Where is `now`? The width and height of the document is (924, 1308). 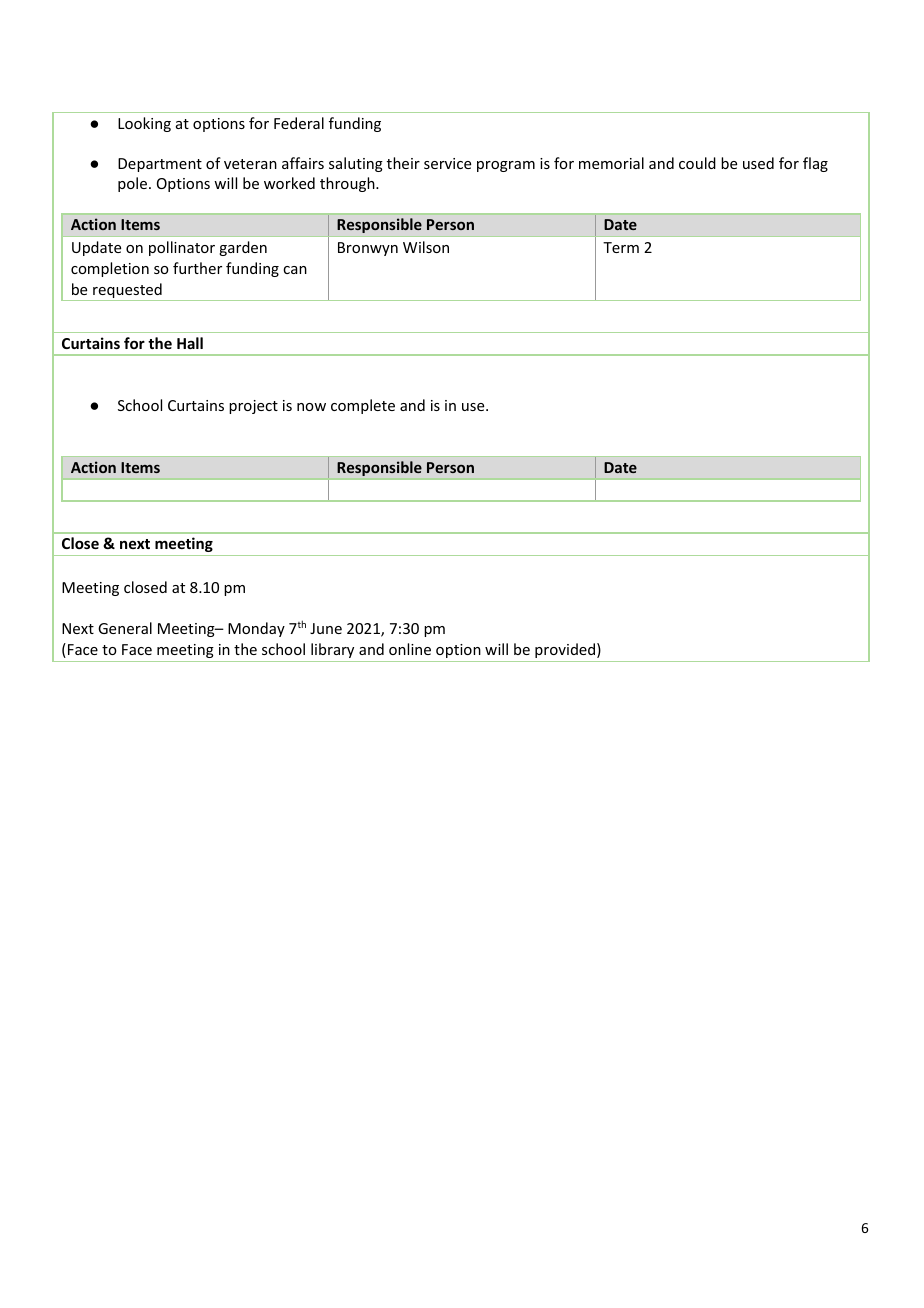
now is located at coordinates (311, 407).
